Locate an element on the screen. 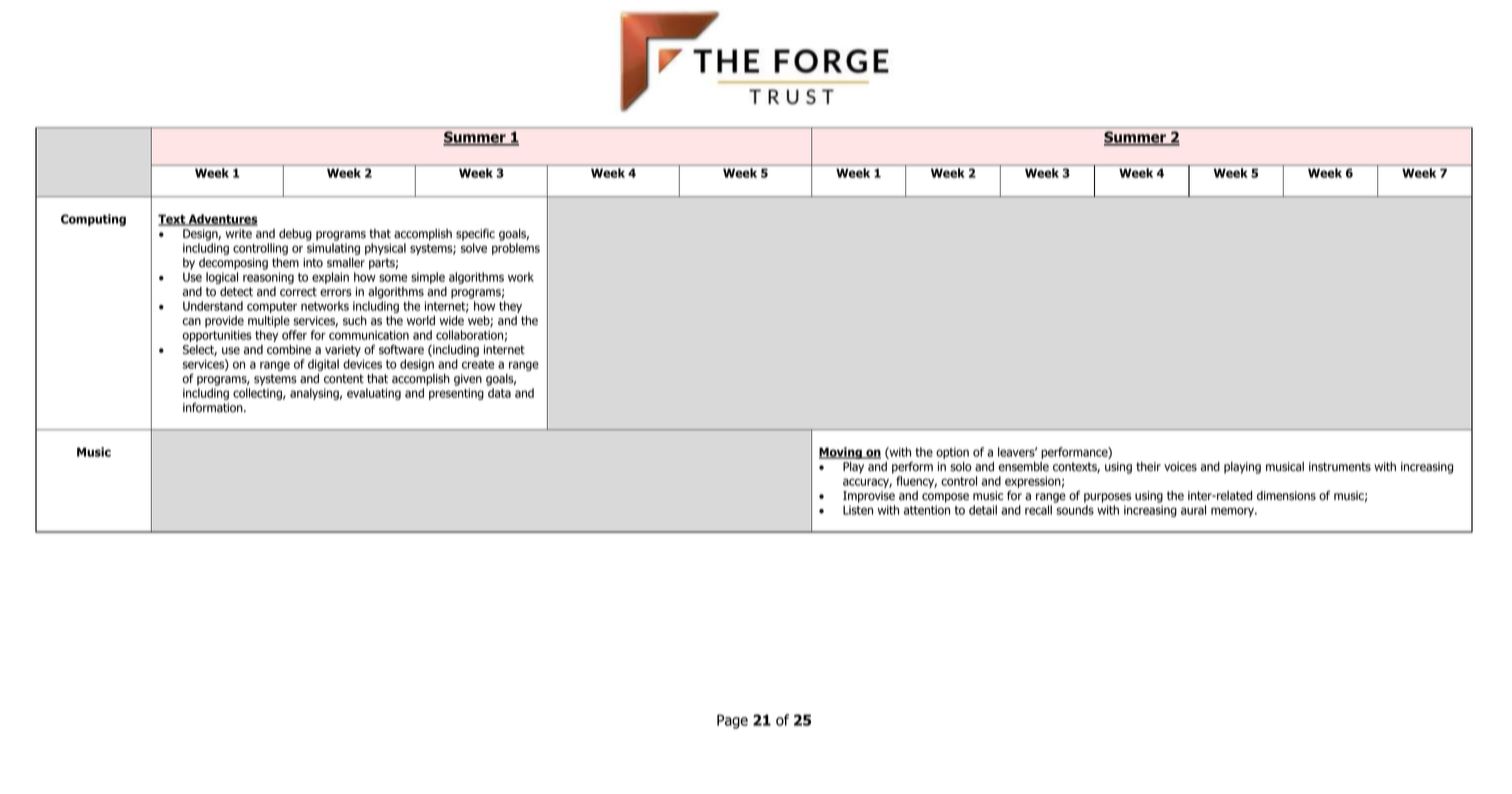  aural is located at coordinates (1193, 510).
